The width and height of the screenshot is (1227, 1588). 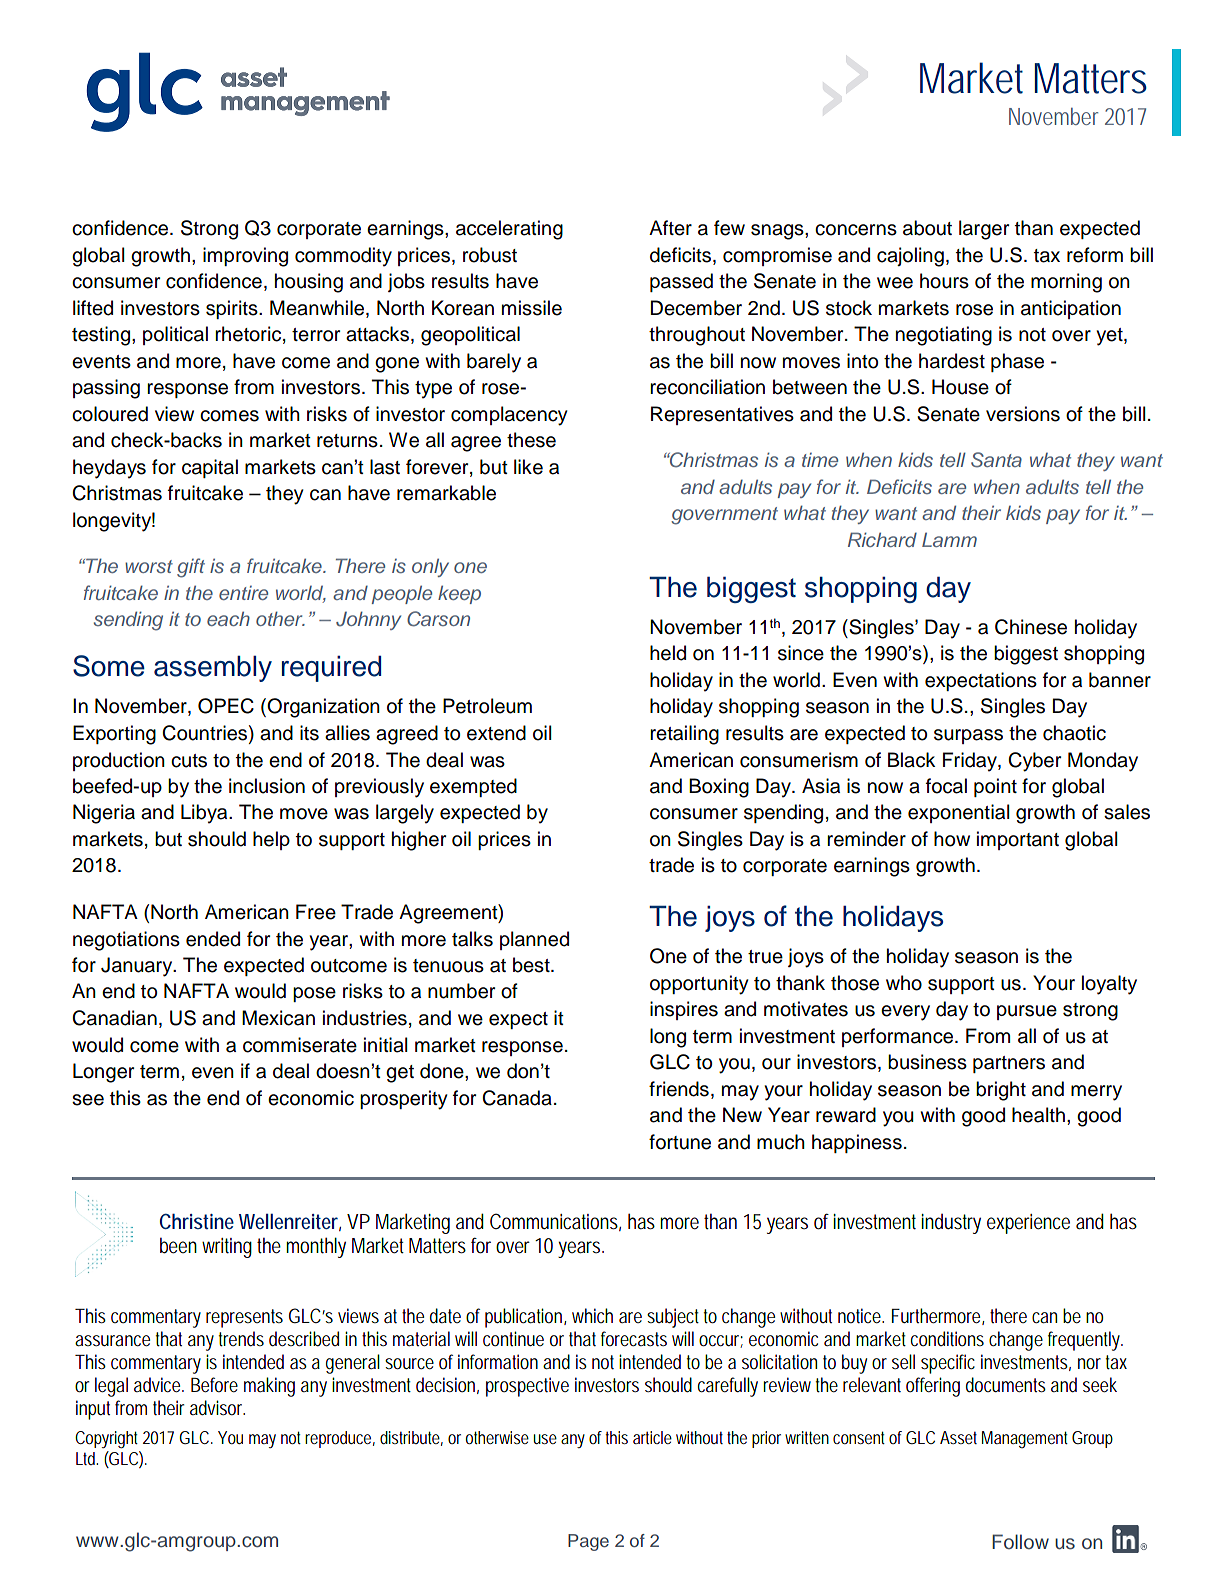 I want to click on Follow, so click(x=1020, y=1541).
